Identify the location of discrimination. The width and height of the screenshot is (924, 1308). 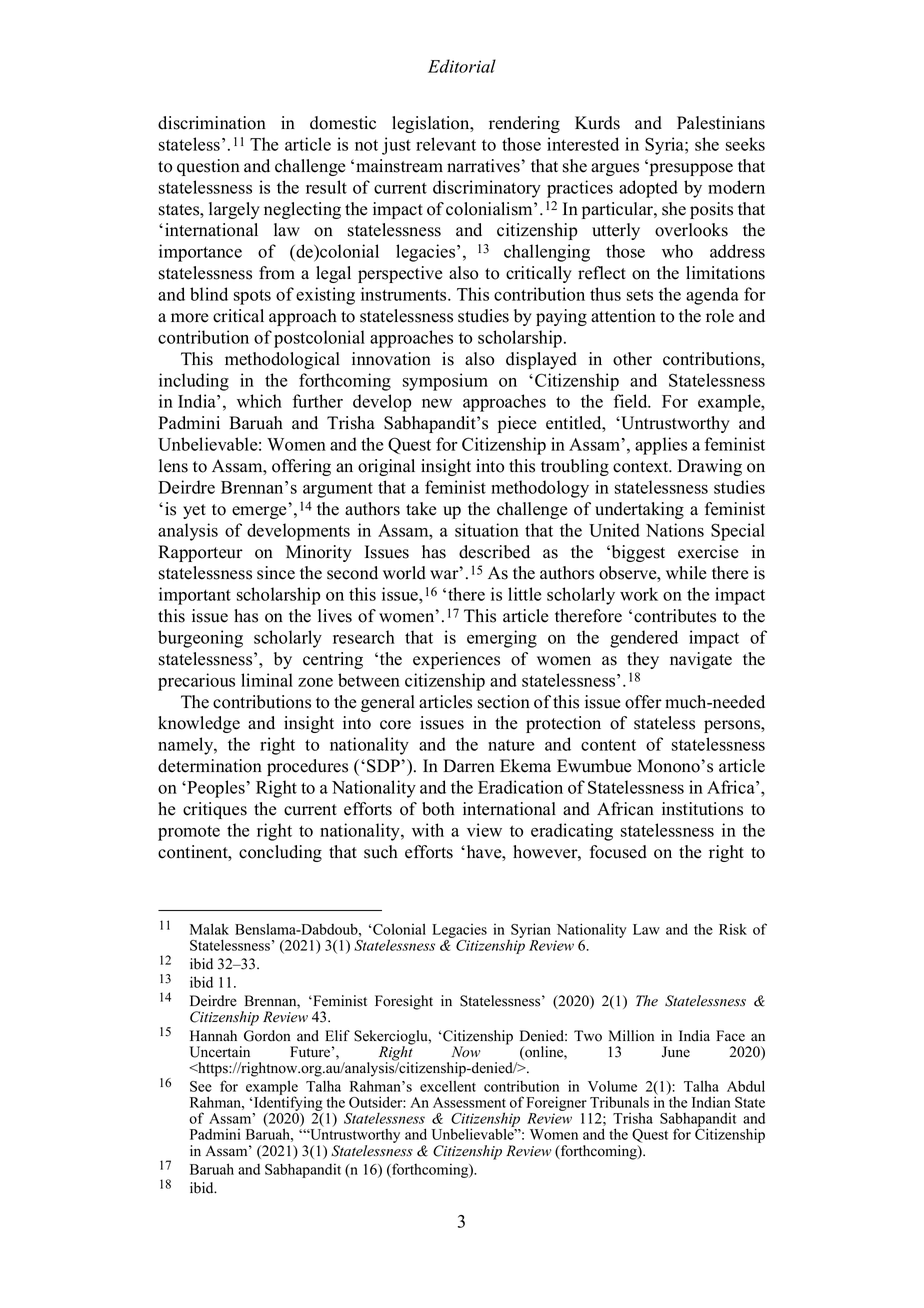
(212, 123).
